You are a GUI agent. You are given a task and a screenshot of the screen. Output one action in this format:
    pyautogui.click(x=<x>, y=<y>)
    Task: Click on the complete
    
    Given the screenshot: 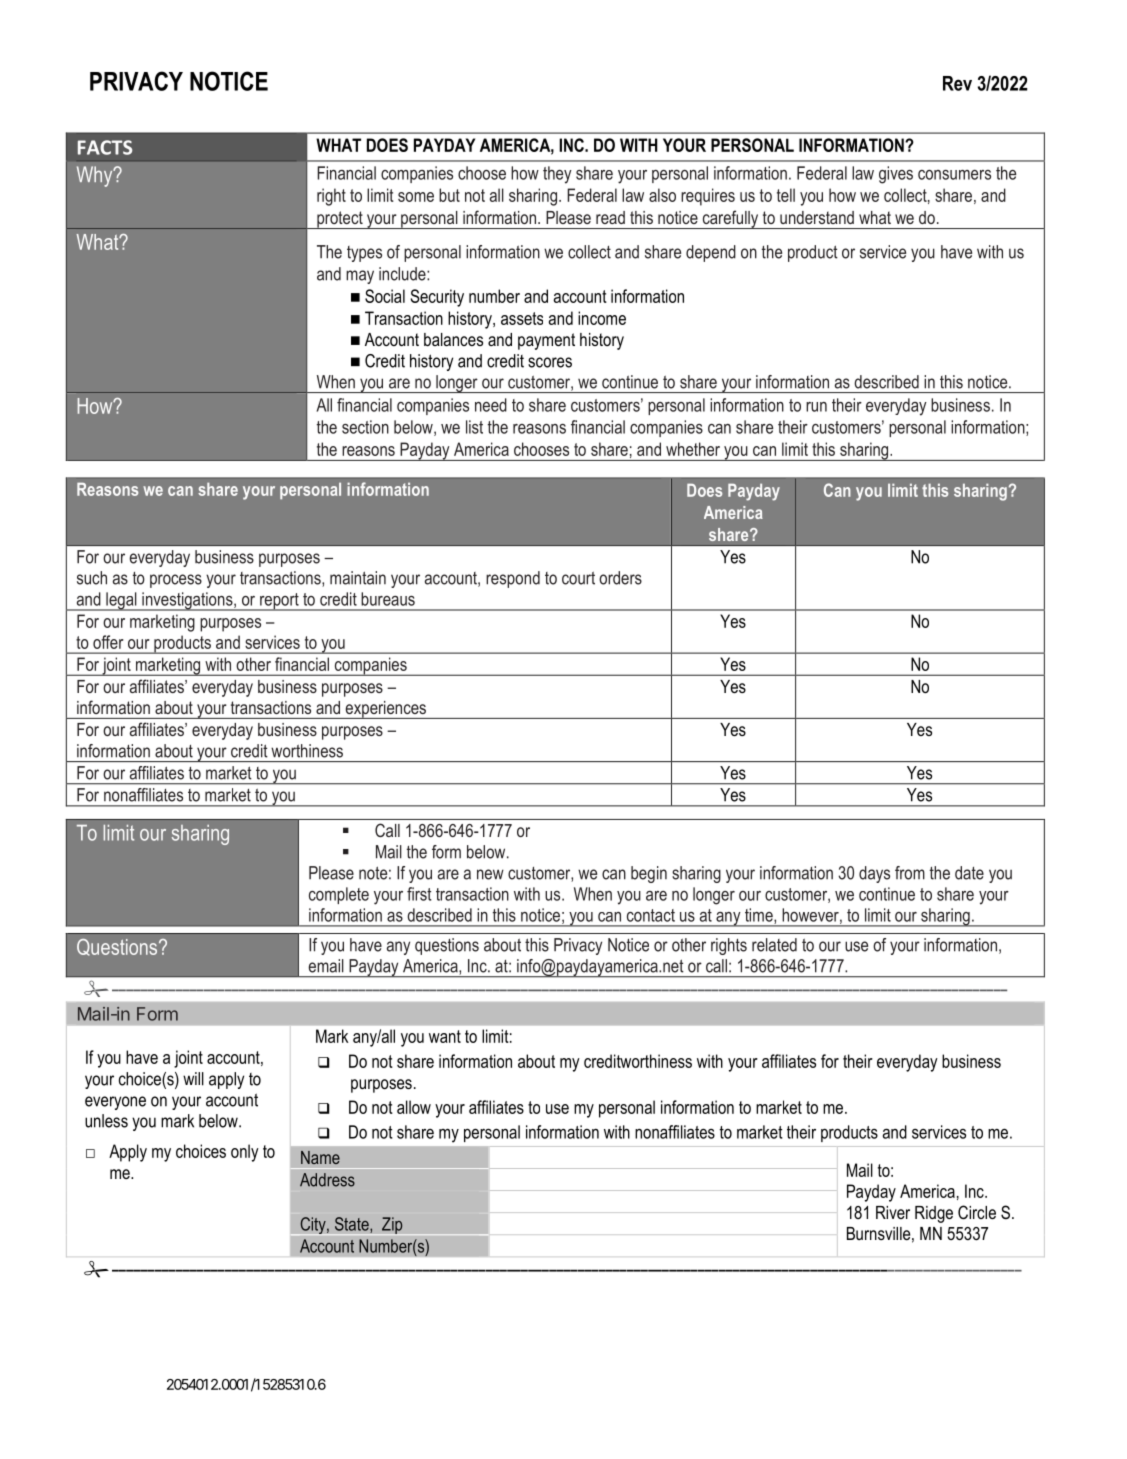 What is the action you would take?
    pyautogui.click(x=339, y=895)
